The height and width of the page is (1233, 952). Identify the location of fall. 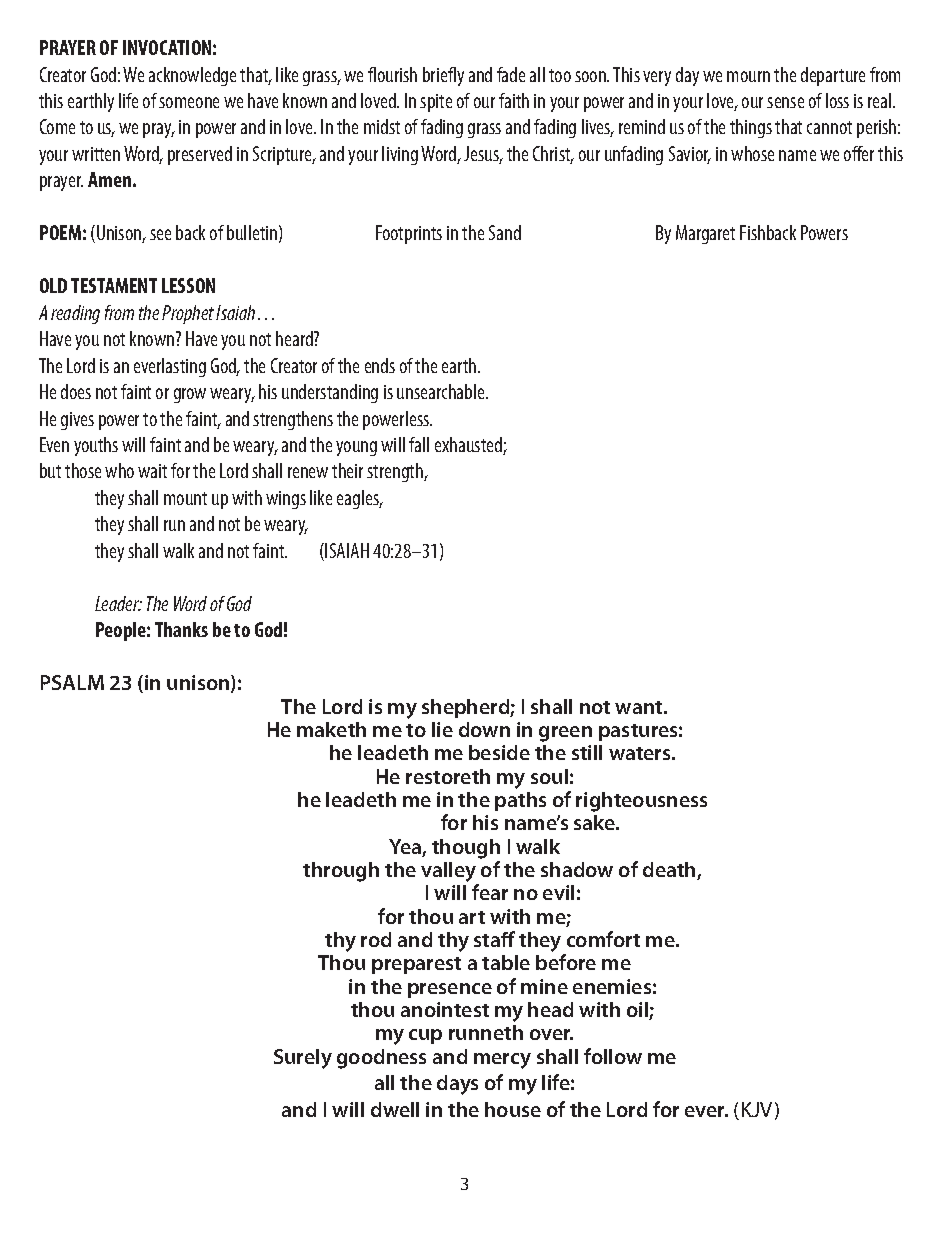
(419, 444).
